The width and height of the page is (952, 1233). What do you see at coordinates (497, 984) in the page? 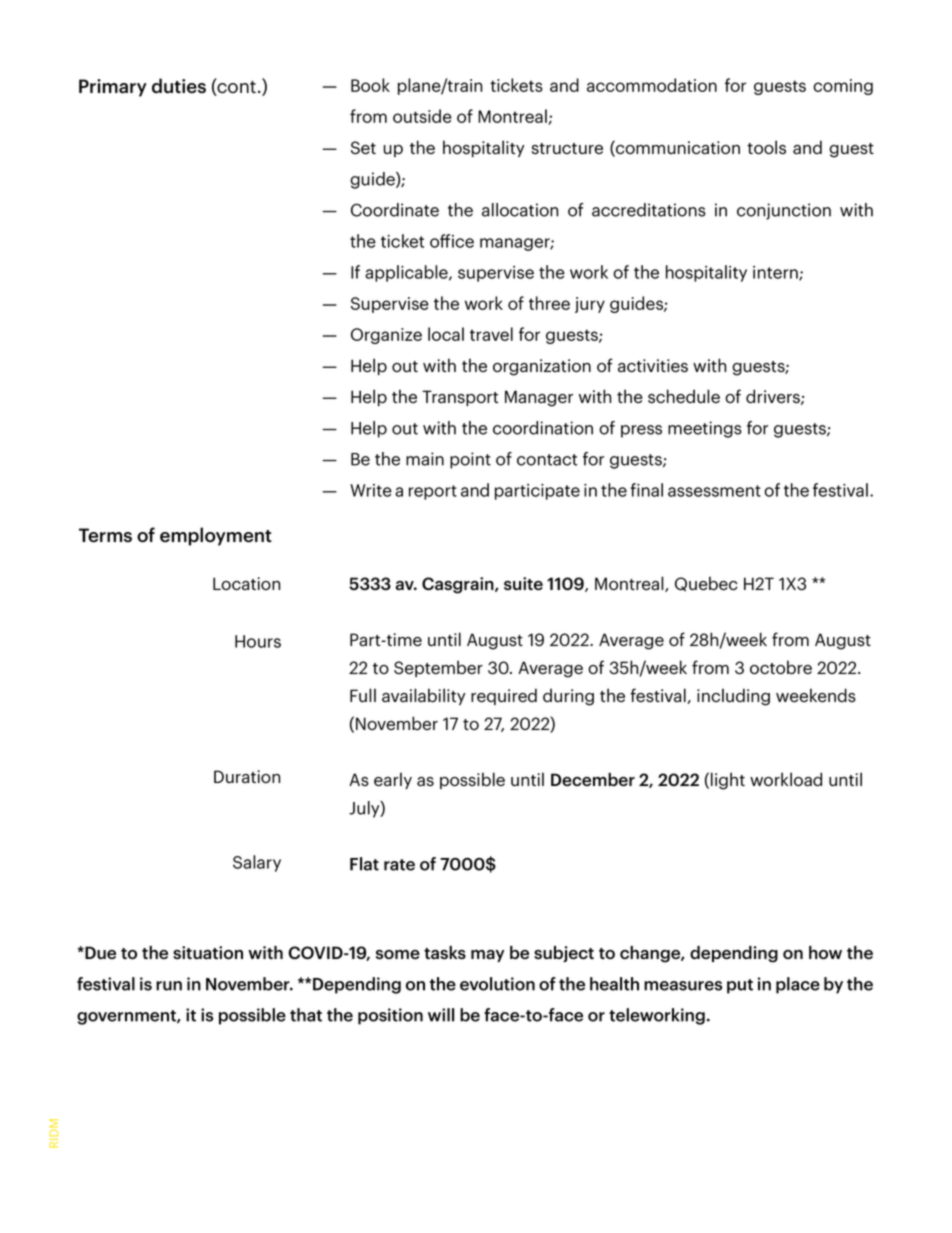
I see `evolution` at bounding box center [497, 984].
